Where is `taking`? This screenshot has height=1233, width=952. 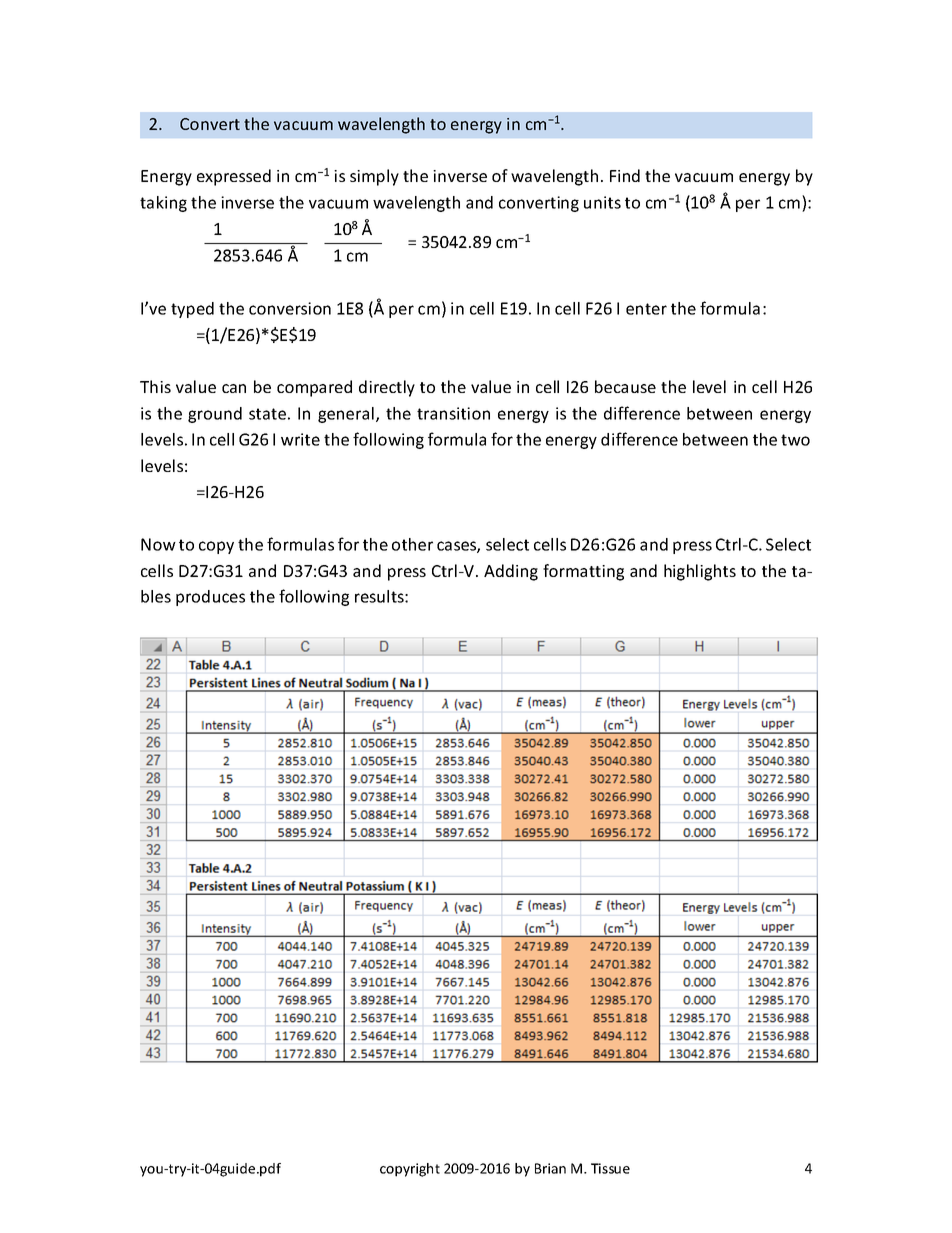
taking is located at coordinates (163, 204).
